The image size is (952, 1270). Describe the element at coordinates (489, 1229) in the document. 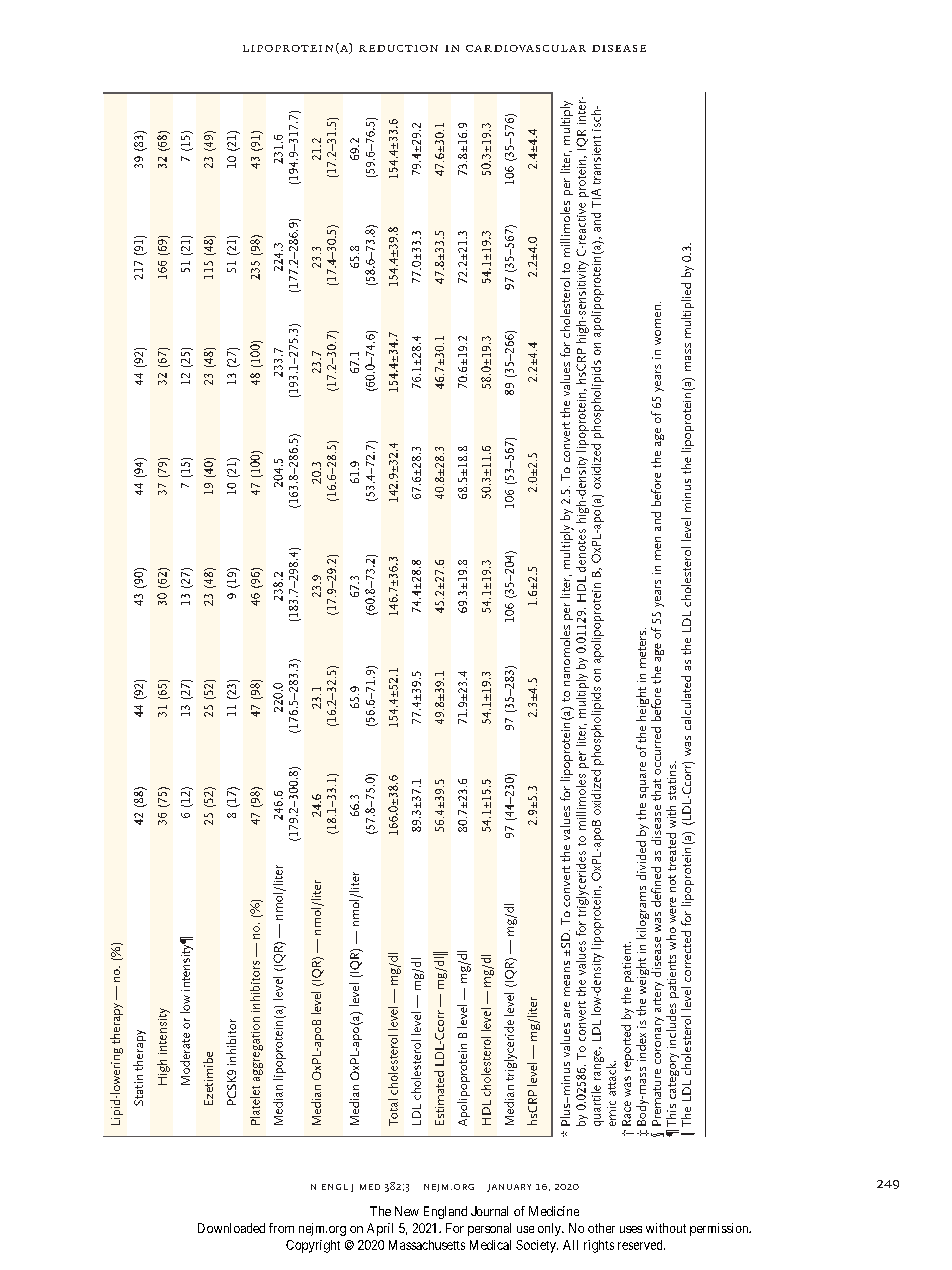

I see `personal` at that location.
